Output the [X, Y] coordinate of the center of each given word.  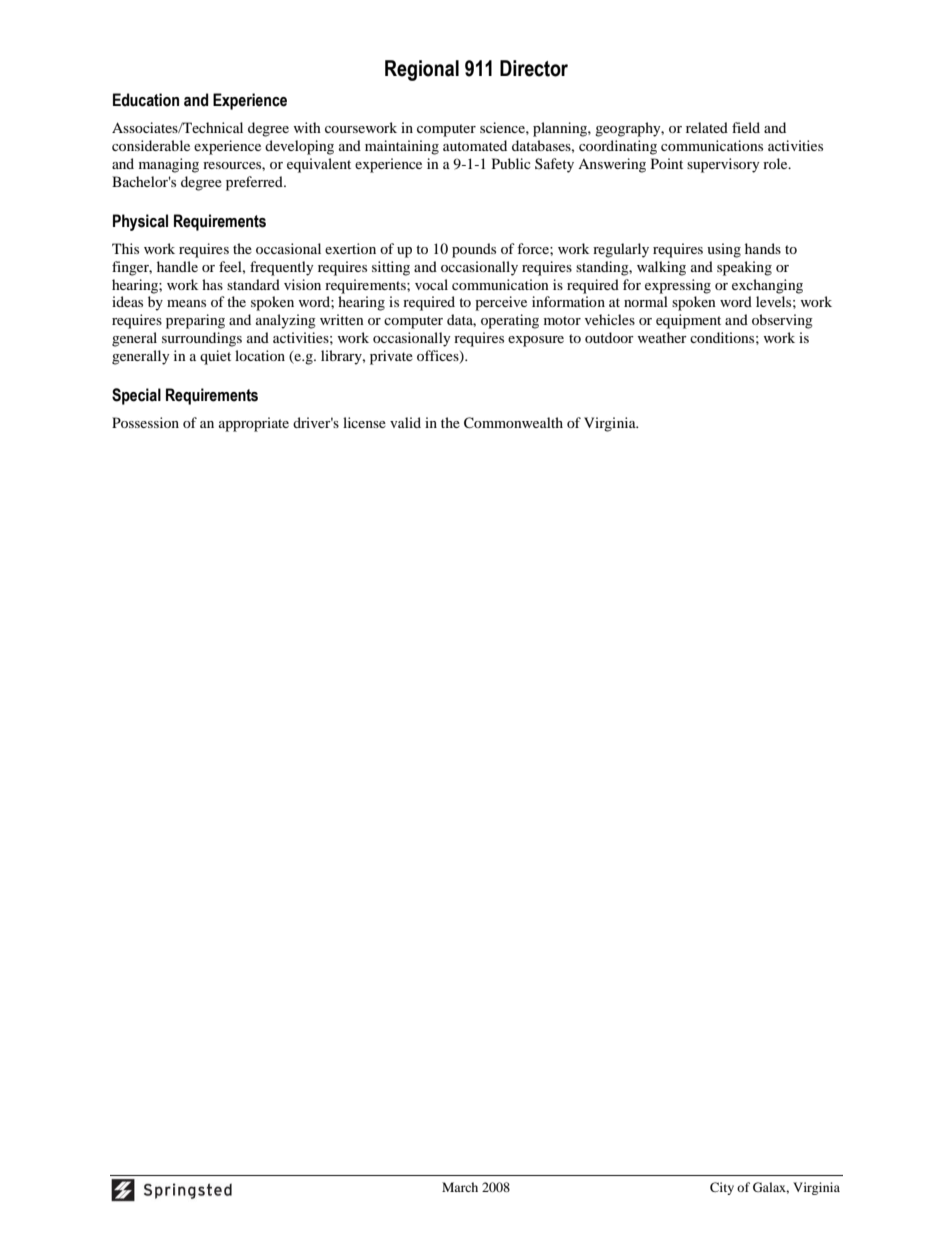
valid [405, 422]
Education [146, 100]
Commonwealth [513, 423]
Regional [422, 70]
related [707, 127]
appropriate [254, 424]
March [460, 1187]
